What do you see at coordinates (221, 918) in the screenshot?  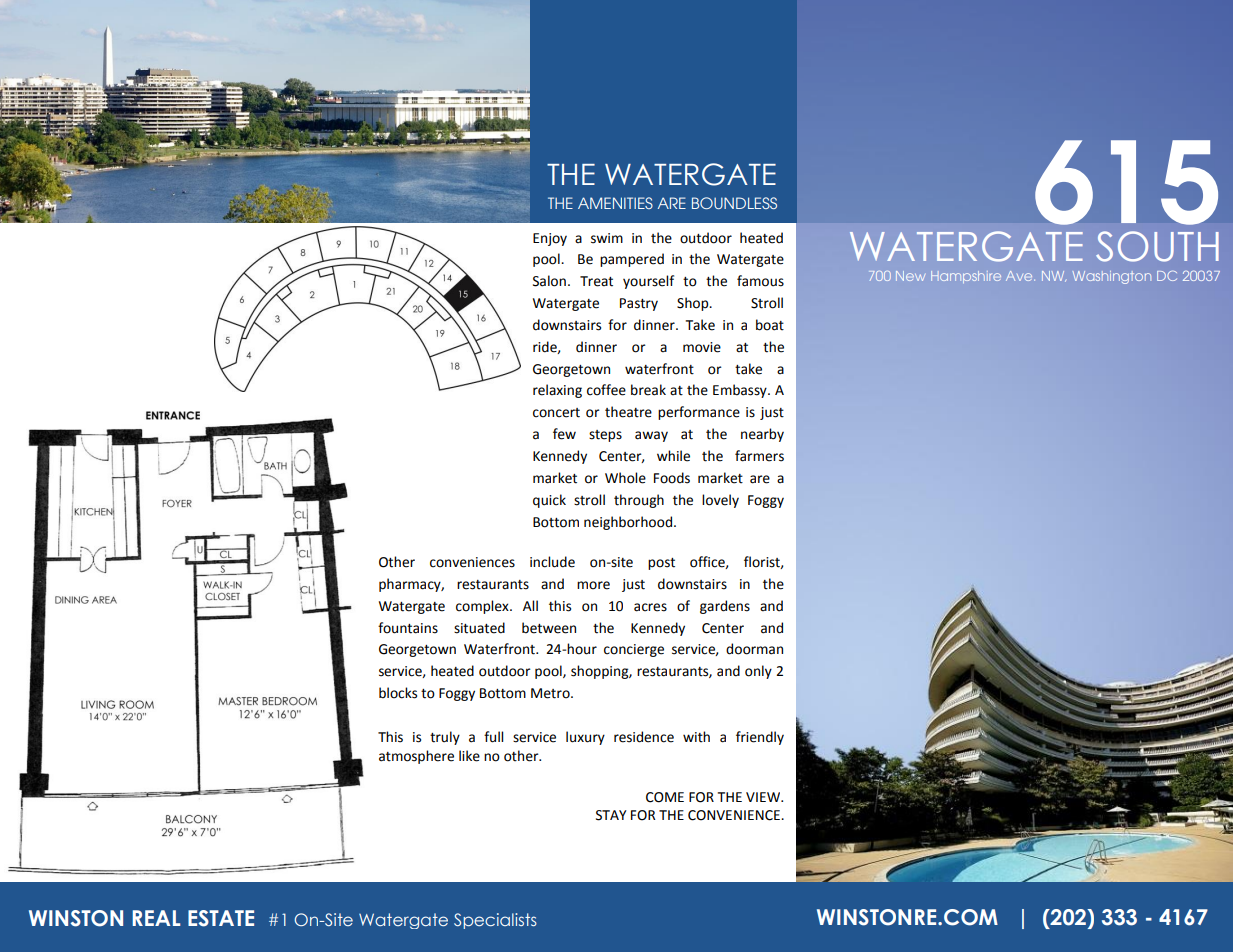 I see `ESTATE` at bounding box center [221, 918].
